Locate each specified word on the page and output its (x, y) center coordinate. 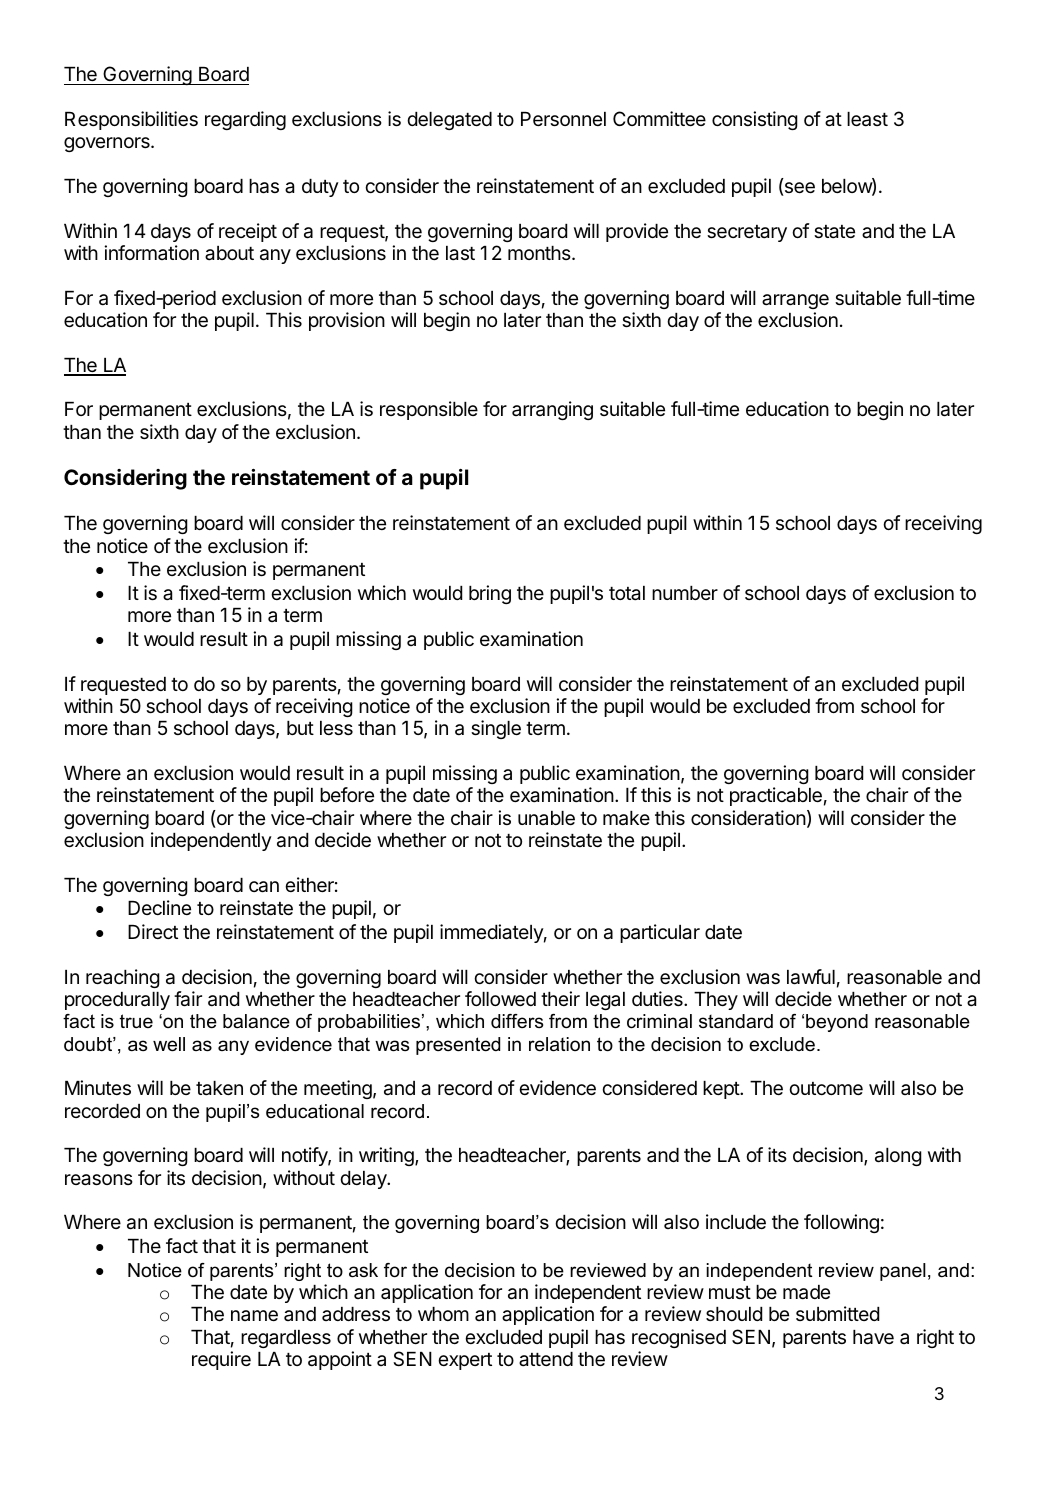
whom (443, 1314)
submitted (837, 1313)
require (221, 1360)
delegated (449, 121)
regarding (245, 120)
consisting (755, 120)
